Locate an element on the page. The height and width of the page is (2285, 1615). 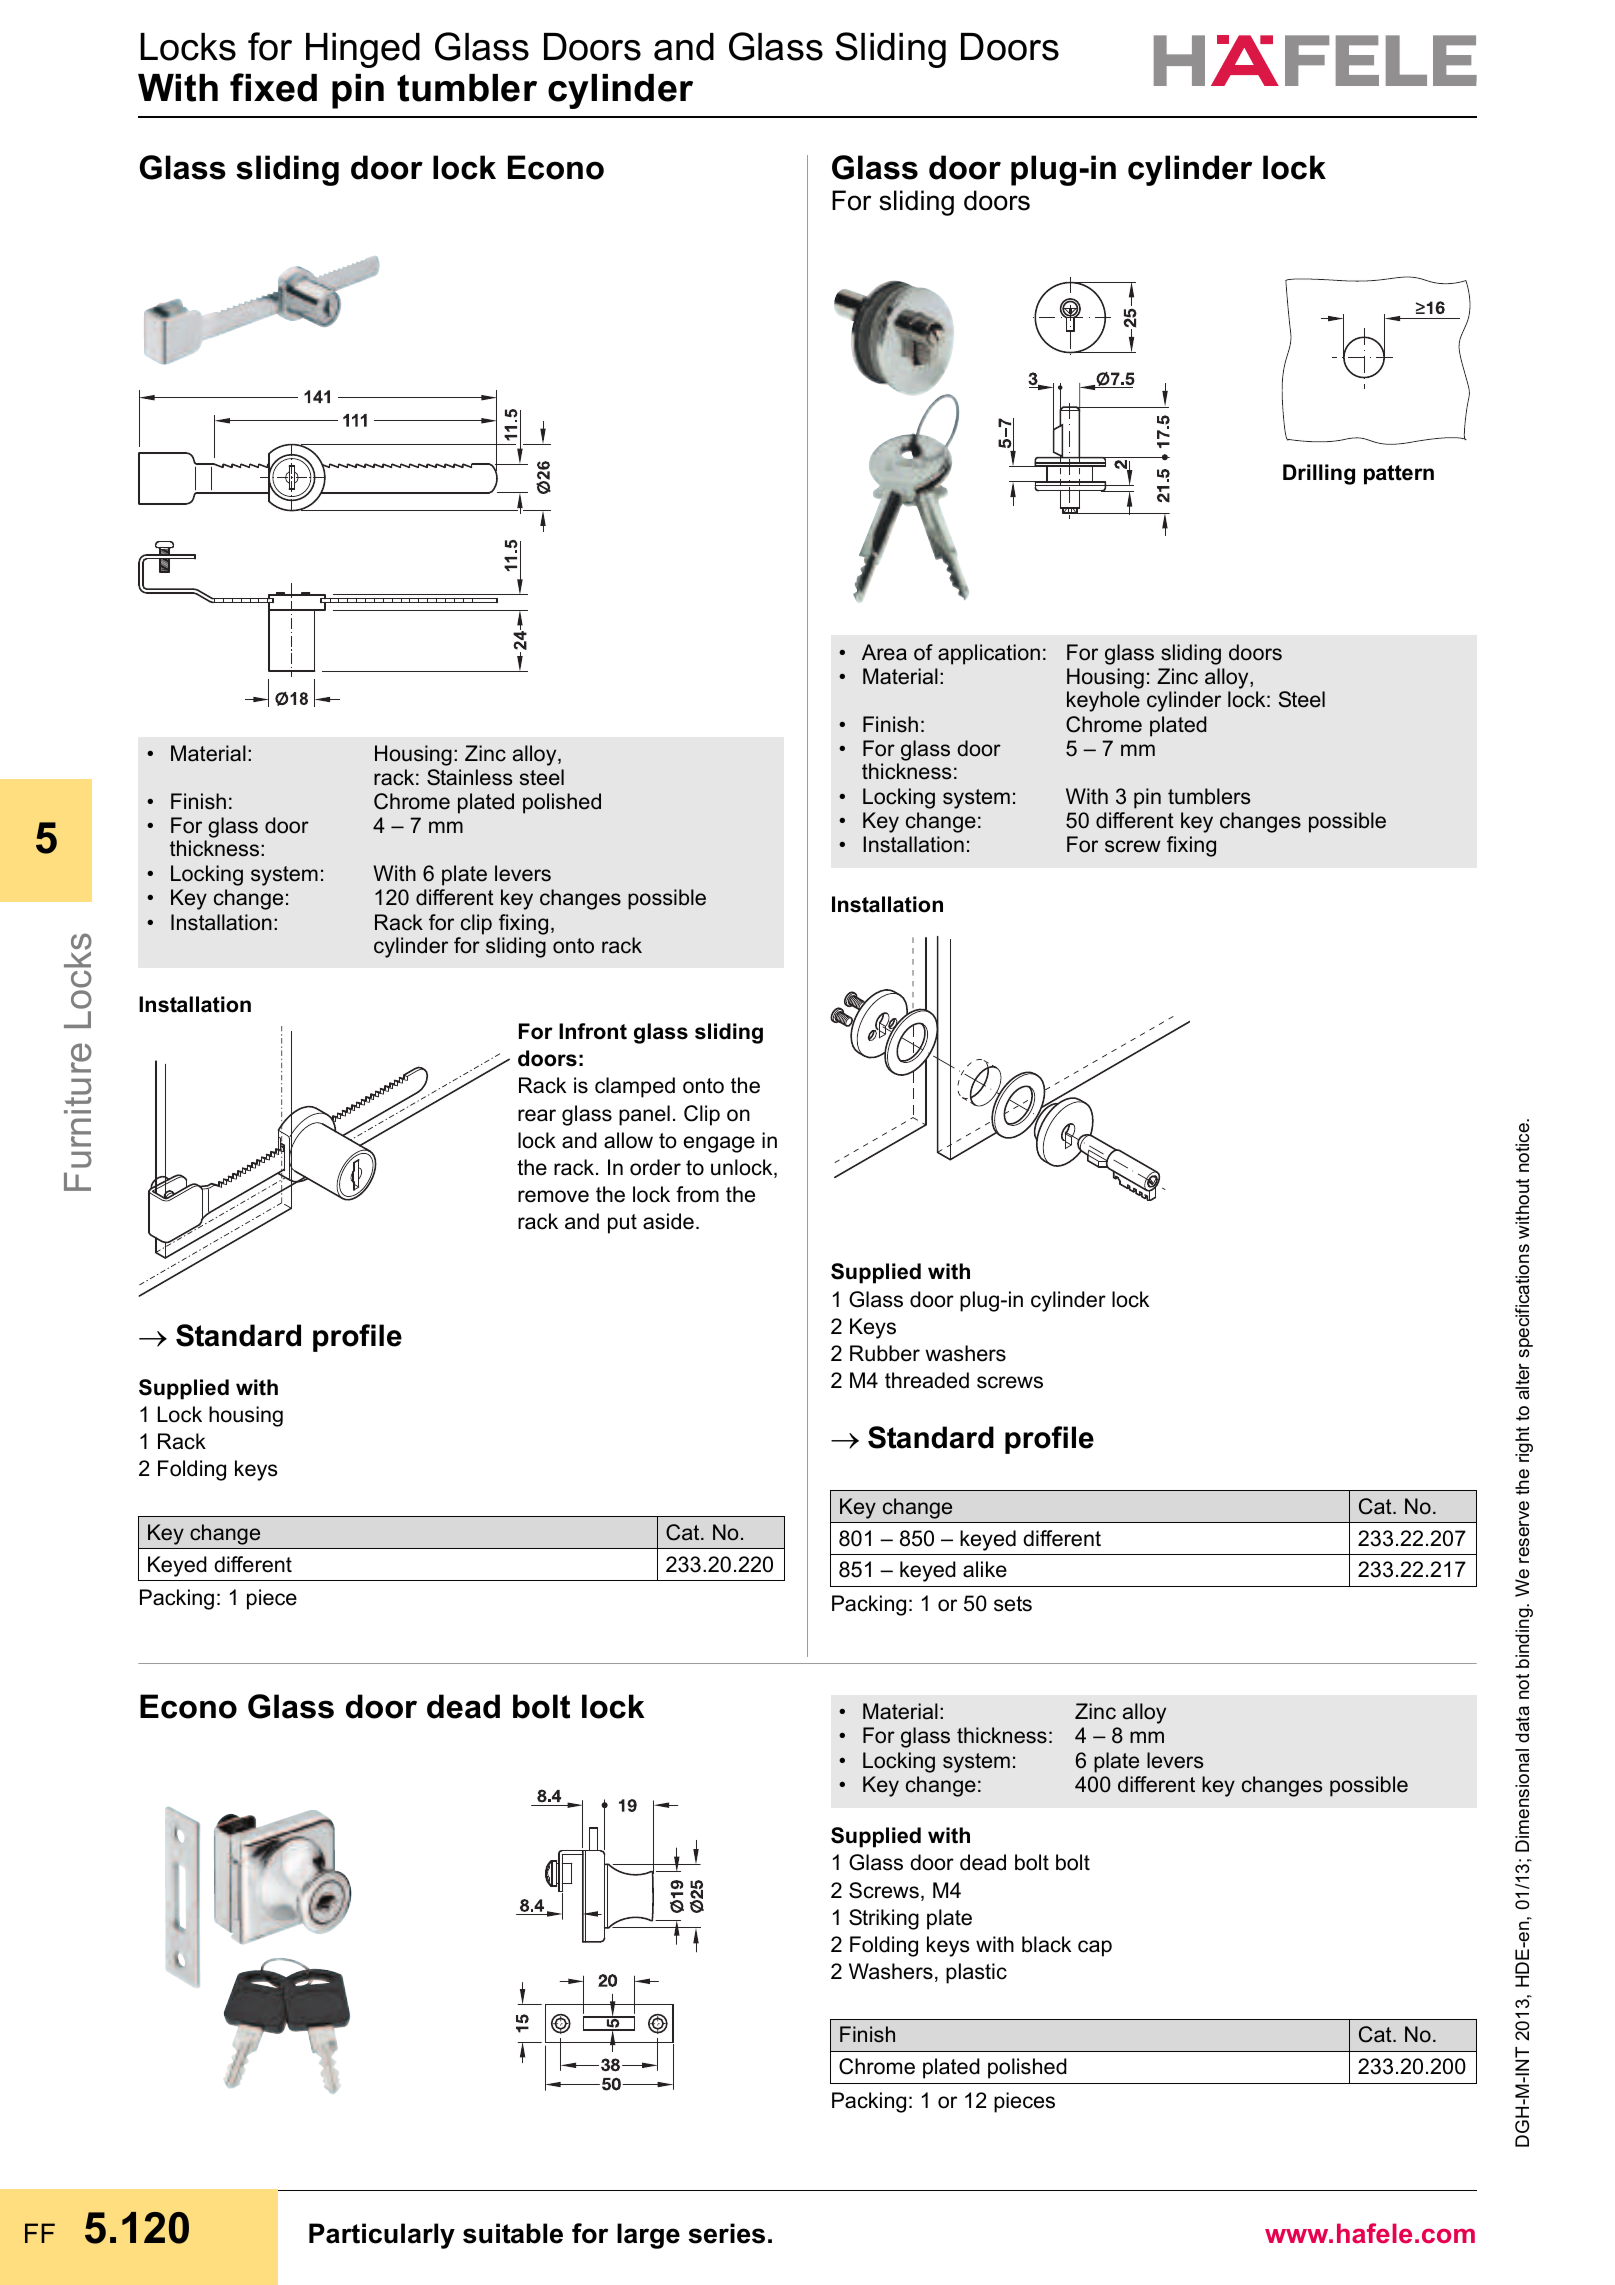
series is located at coordinates (726, 2233).
